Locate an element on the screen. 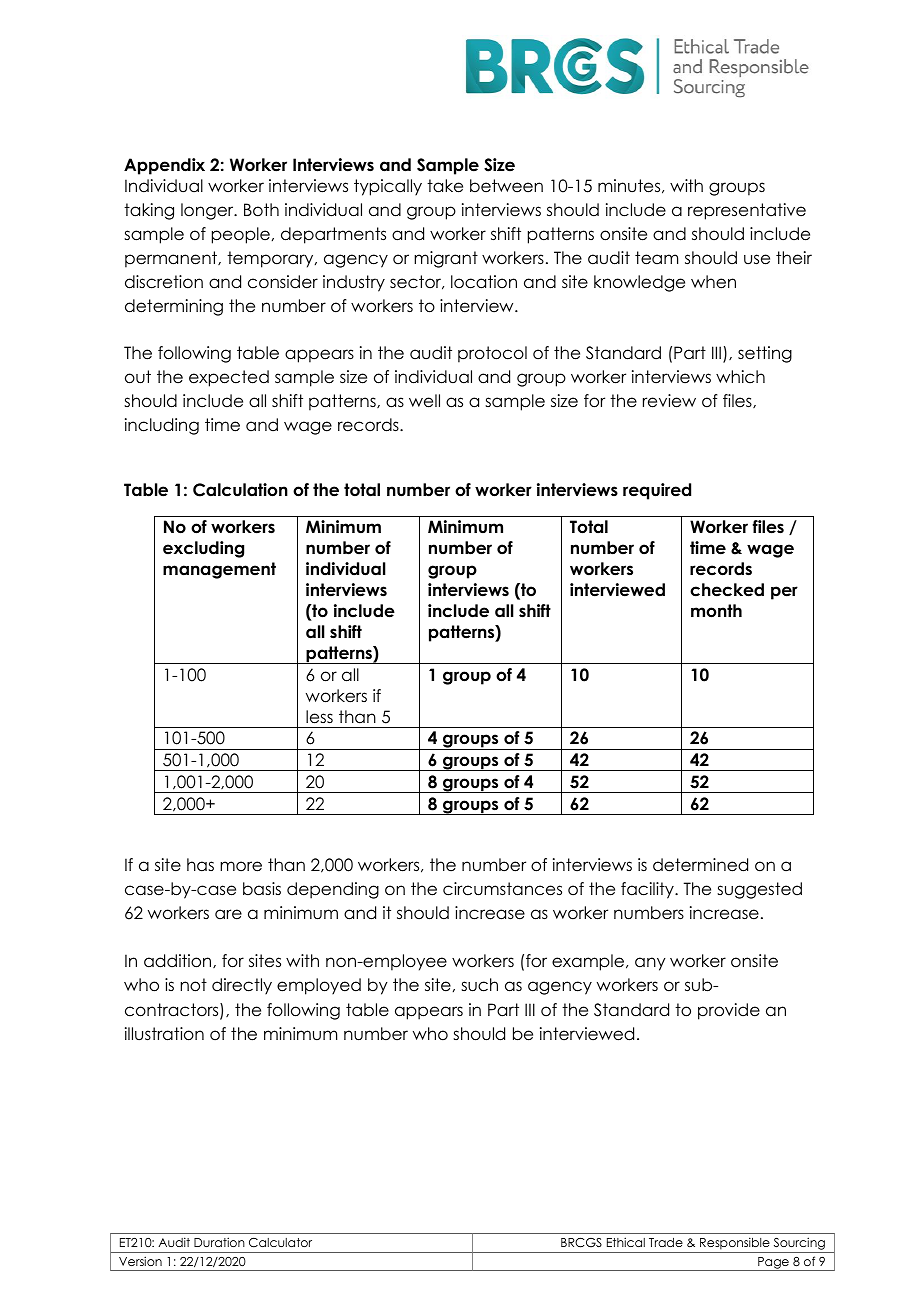  longer is located at coordinates (208, 211).
